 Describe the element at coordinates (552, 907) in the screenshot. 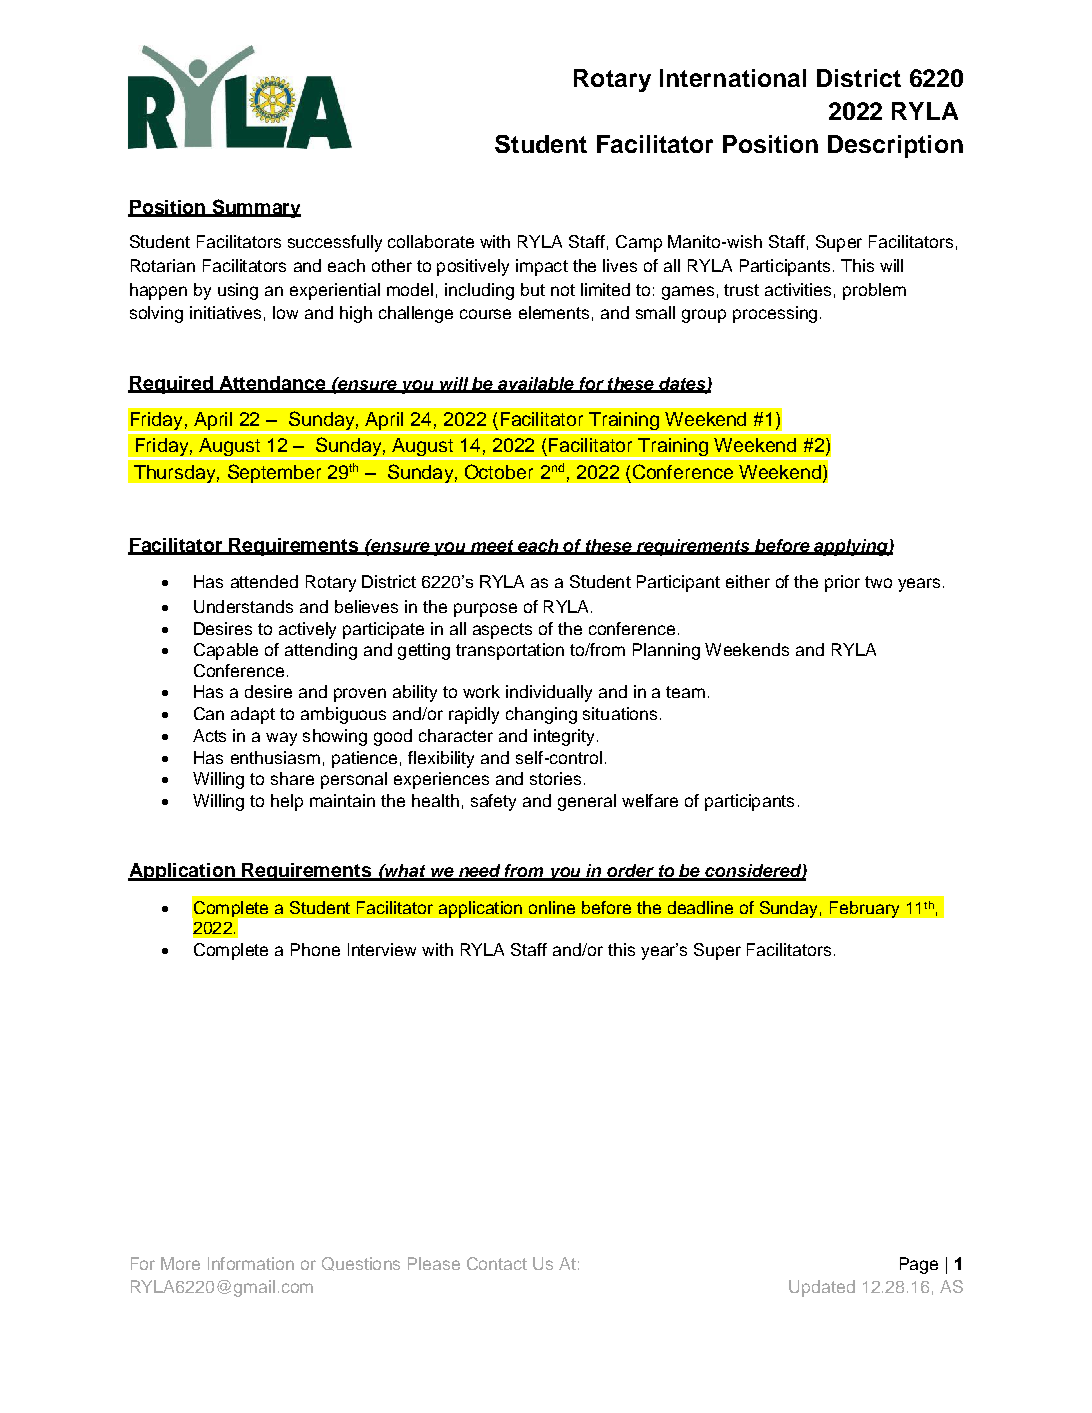

I see `online` at that location.
